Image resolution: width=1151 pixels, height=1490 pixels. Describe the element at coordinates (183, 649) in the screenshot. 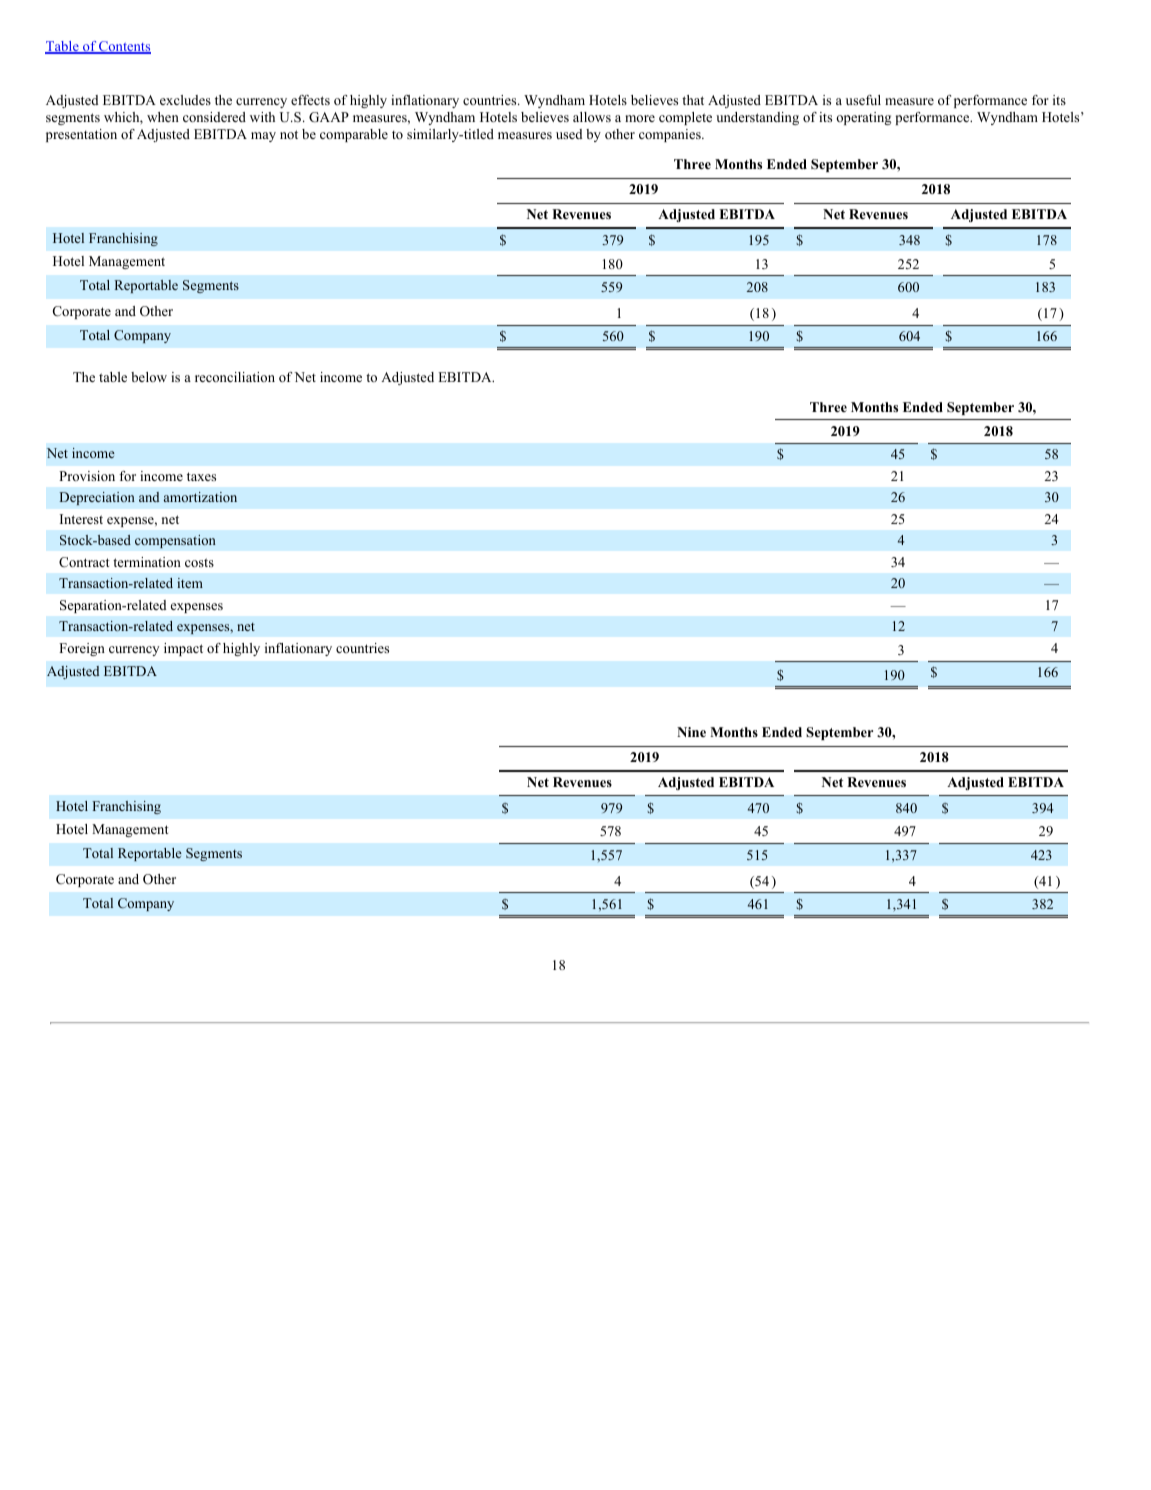

I see `impact` at that location.
